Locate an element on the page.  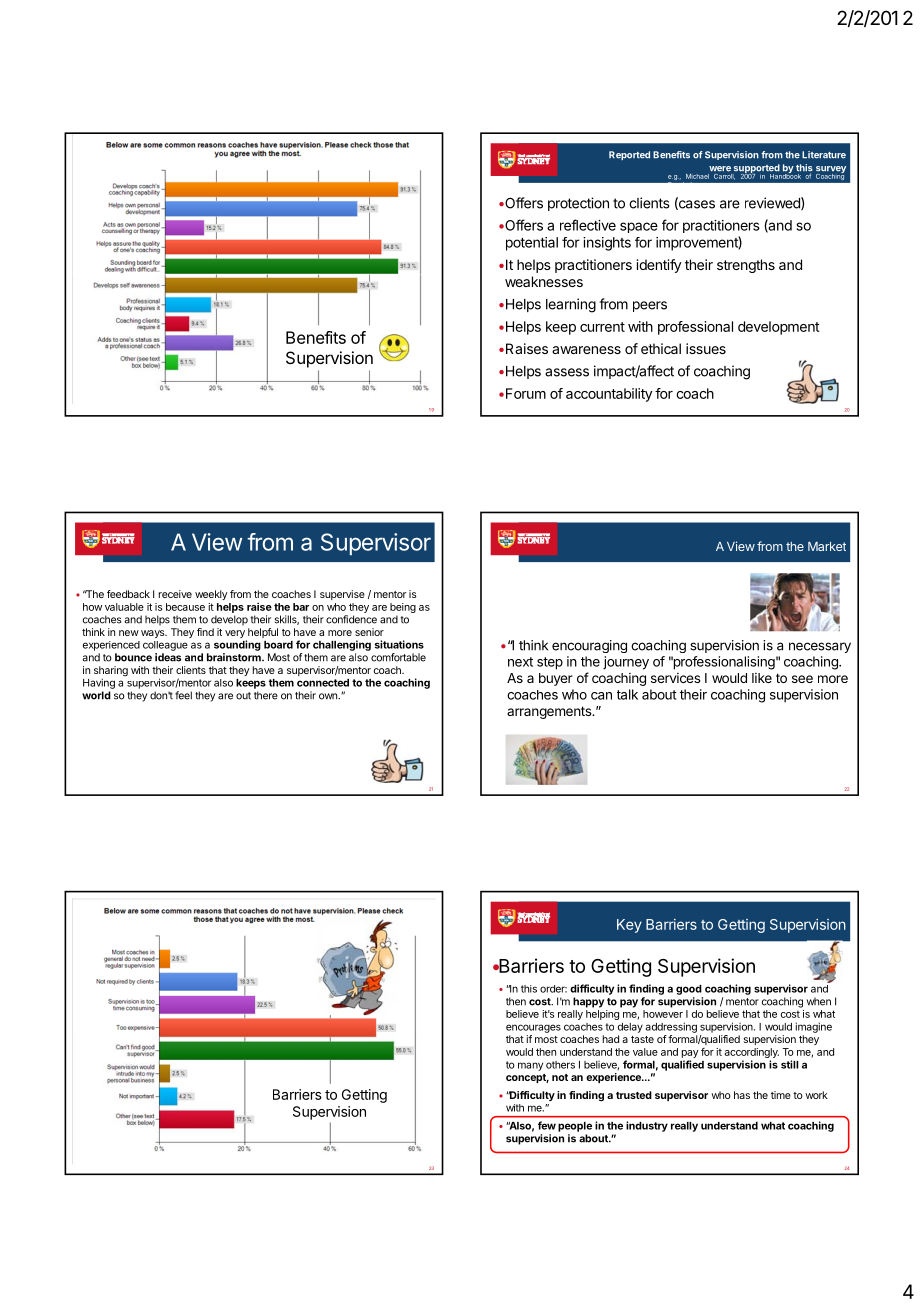
supported is located at coordinates (757, 170).
